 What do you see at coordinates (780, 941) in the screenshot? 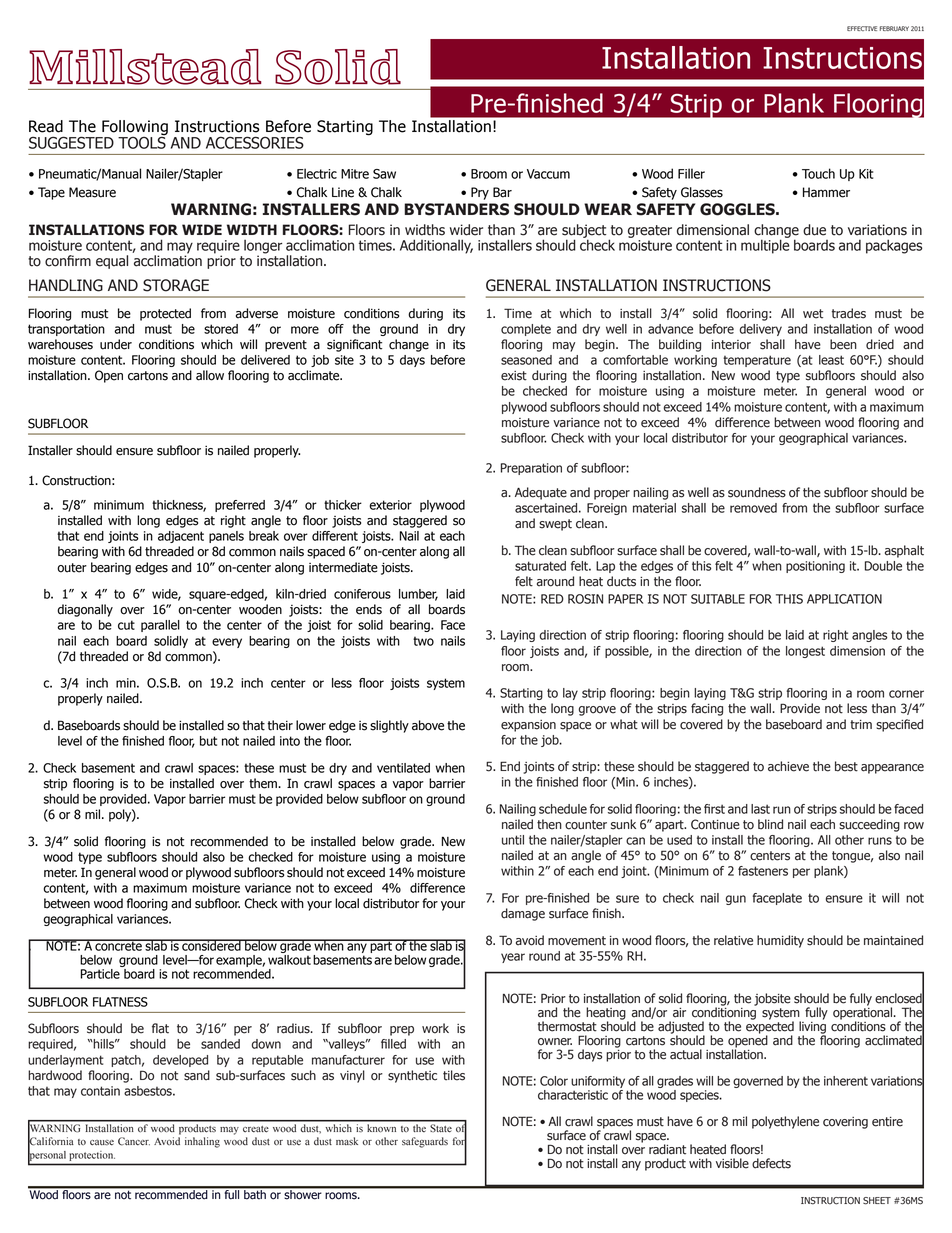
I see `humidity` at bounding box center [780, 941].
